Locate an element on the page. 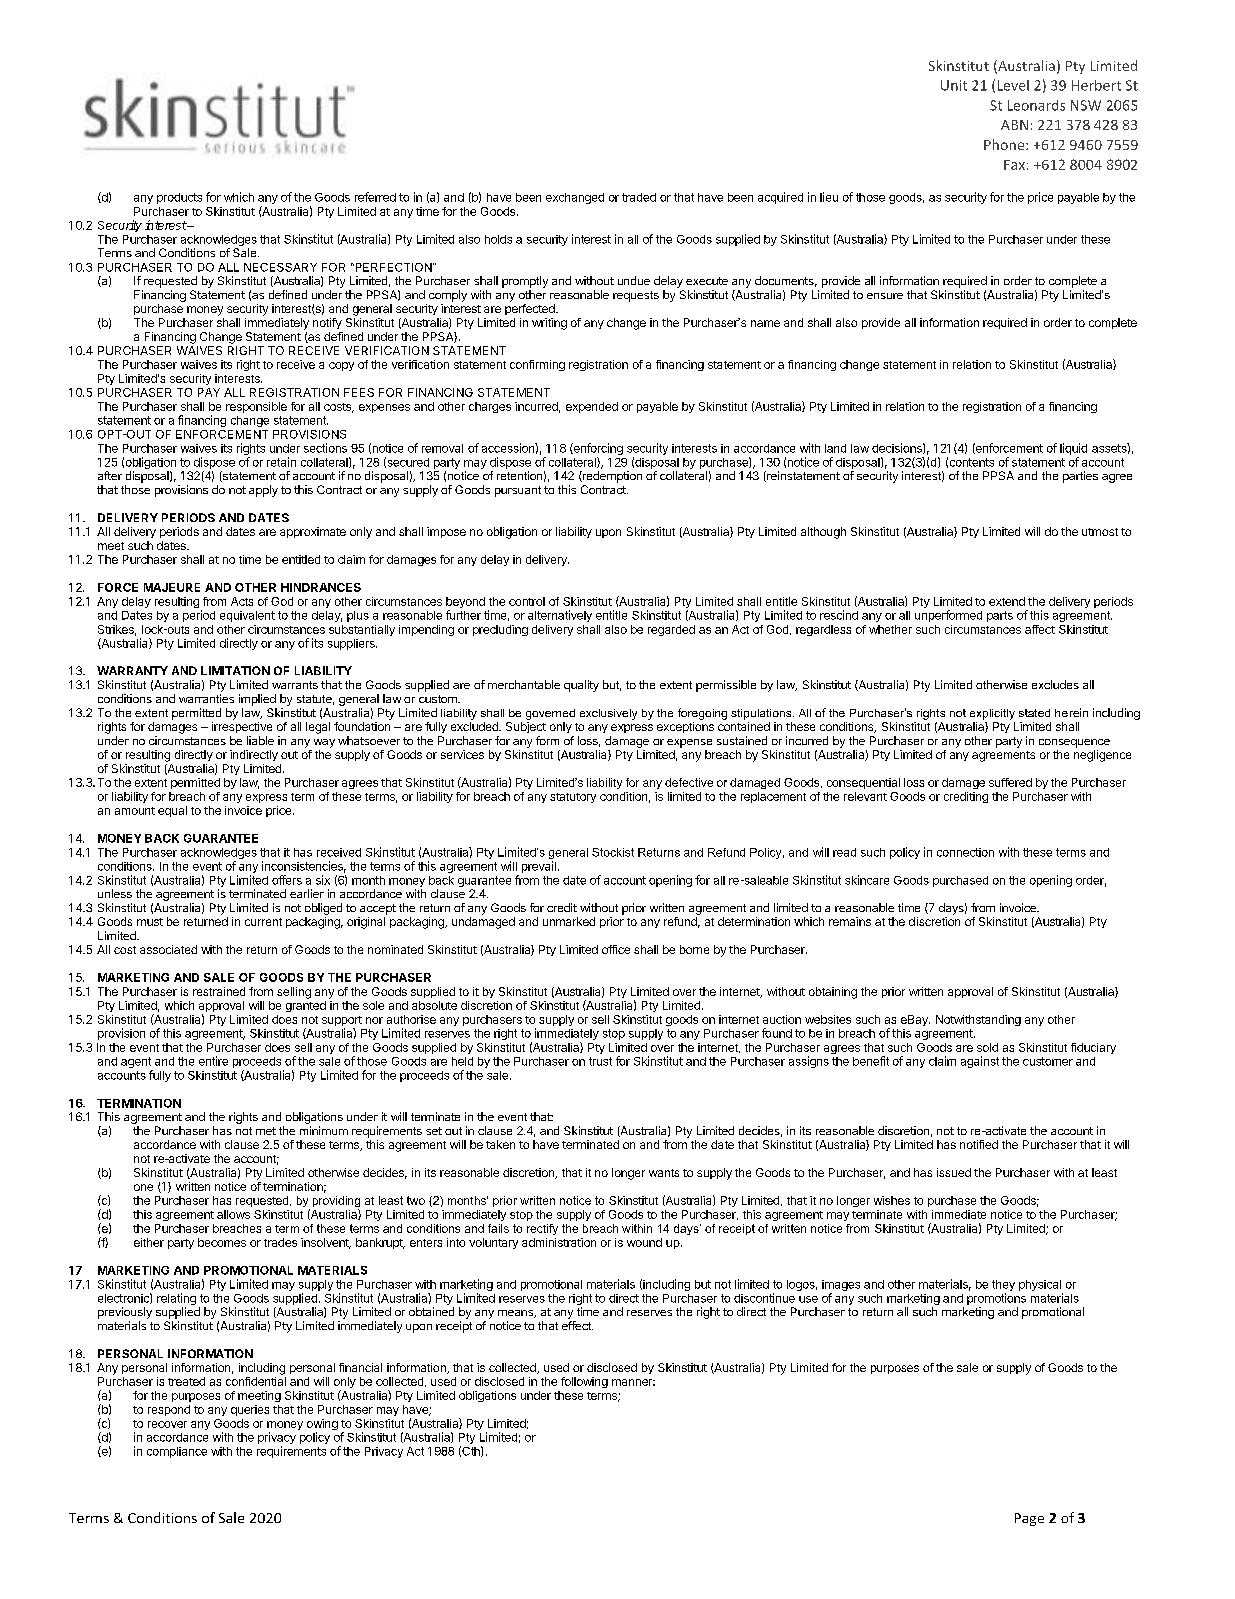 This image has width=1235, height=1599. products is located at coordinates (179, 198).
